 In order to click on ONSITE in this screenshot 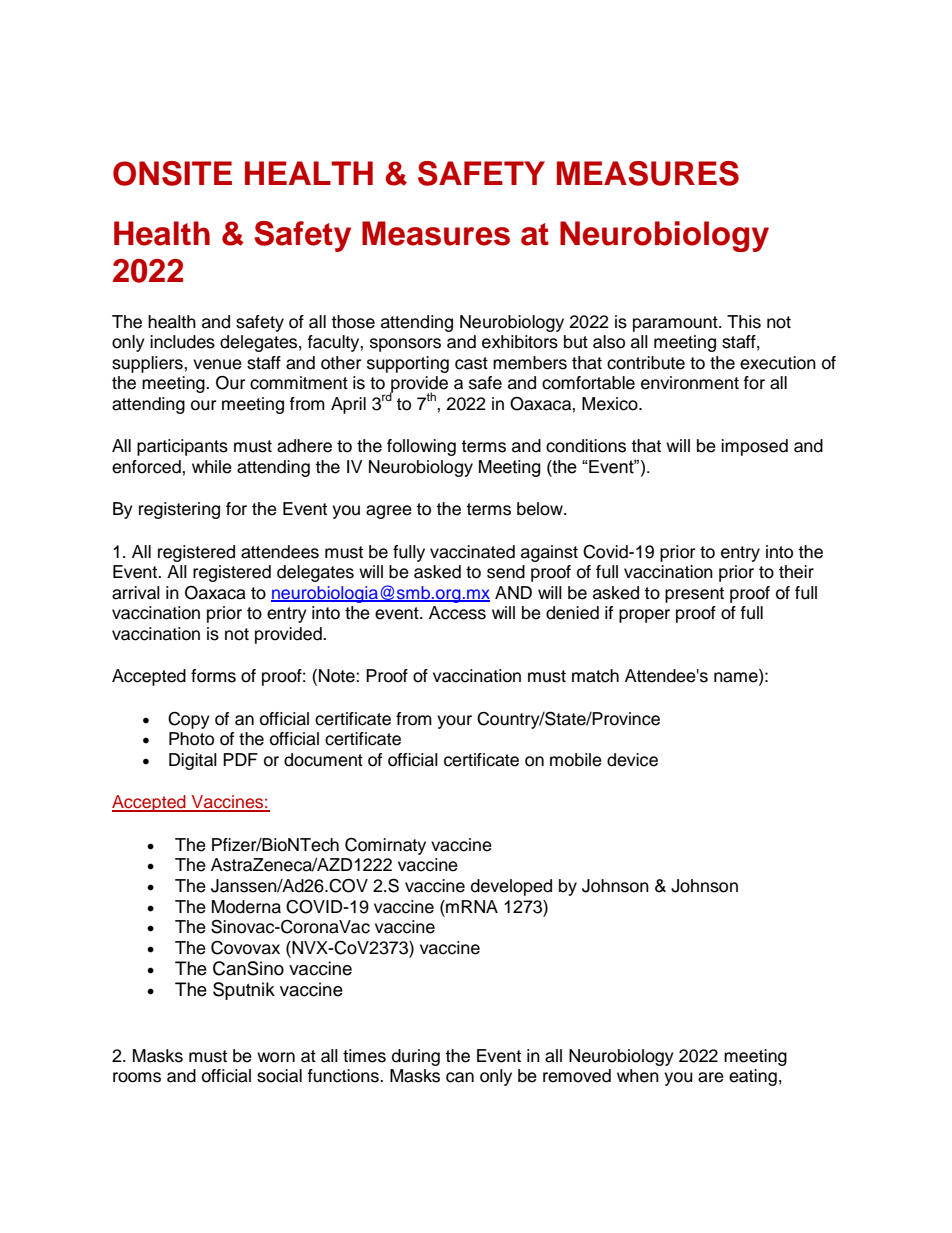, I will do `click(172, 173)`.
